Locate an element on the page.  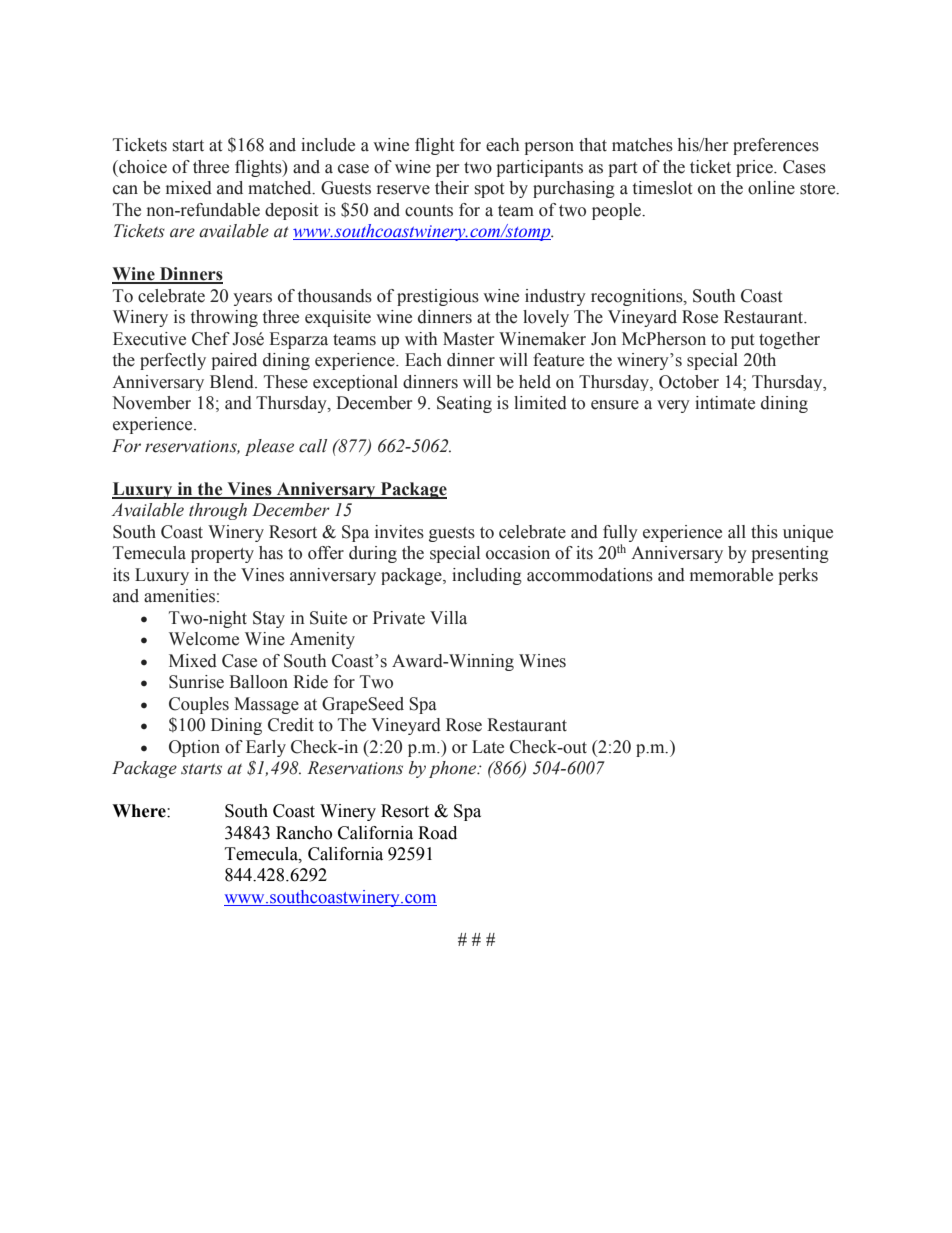
Late is located at coordinates (488, 747).
